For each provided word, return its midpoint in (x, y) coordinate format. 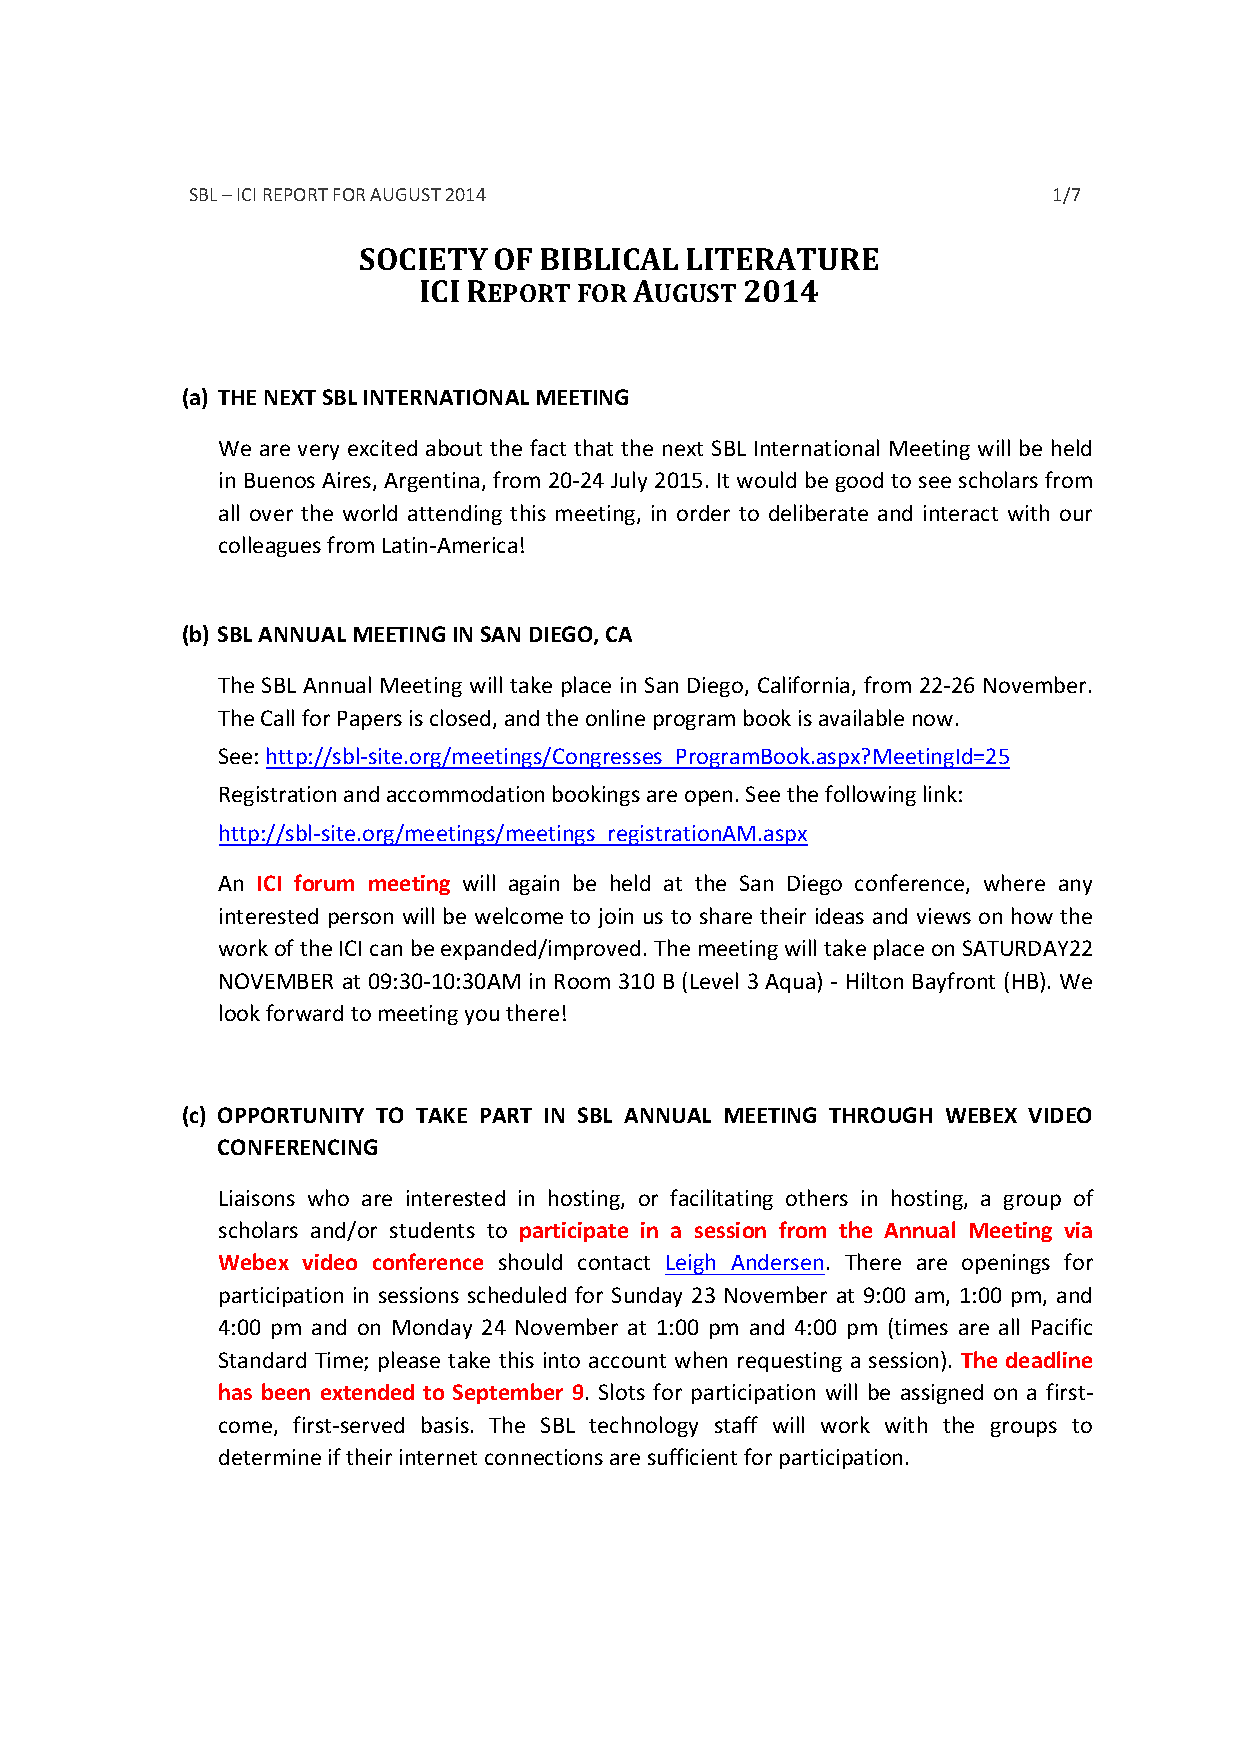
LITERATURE (782, 259)
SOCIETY (424, 259)
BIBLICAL (609, 259)
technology (643, 1426)
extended (367, 1392)
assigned (942, 1394)
